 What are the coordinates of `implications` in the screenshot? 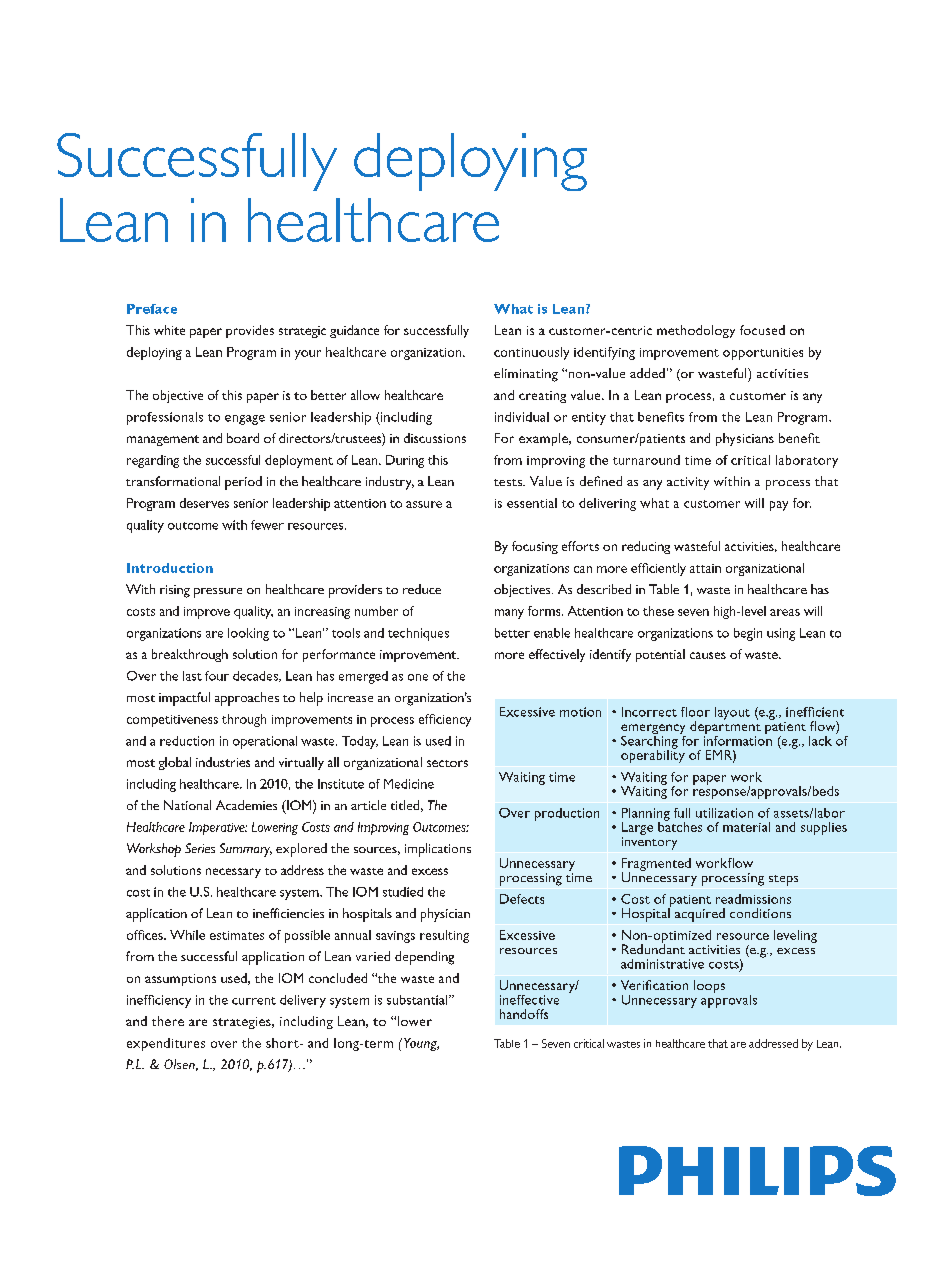 It's located at (438, 850).
